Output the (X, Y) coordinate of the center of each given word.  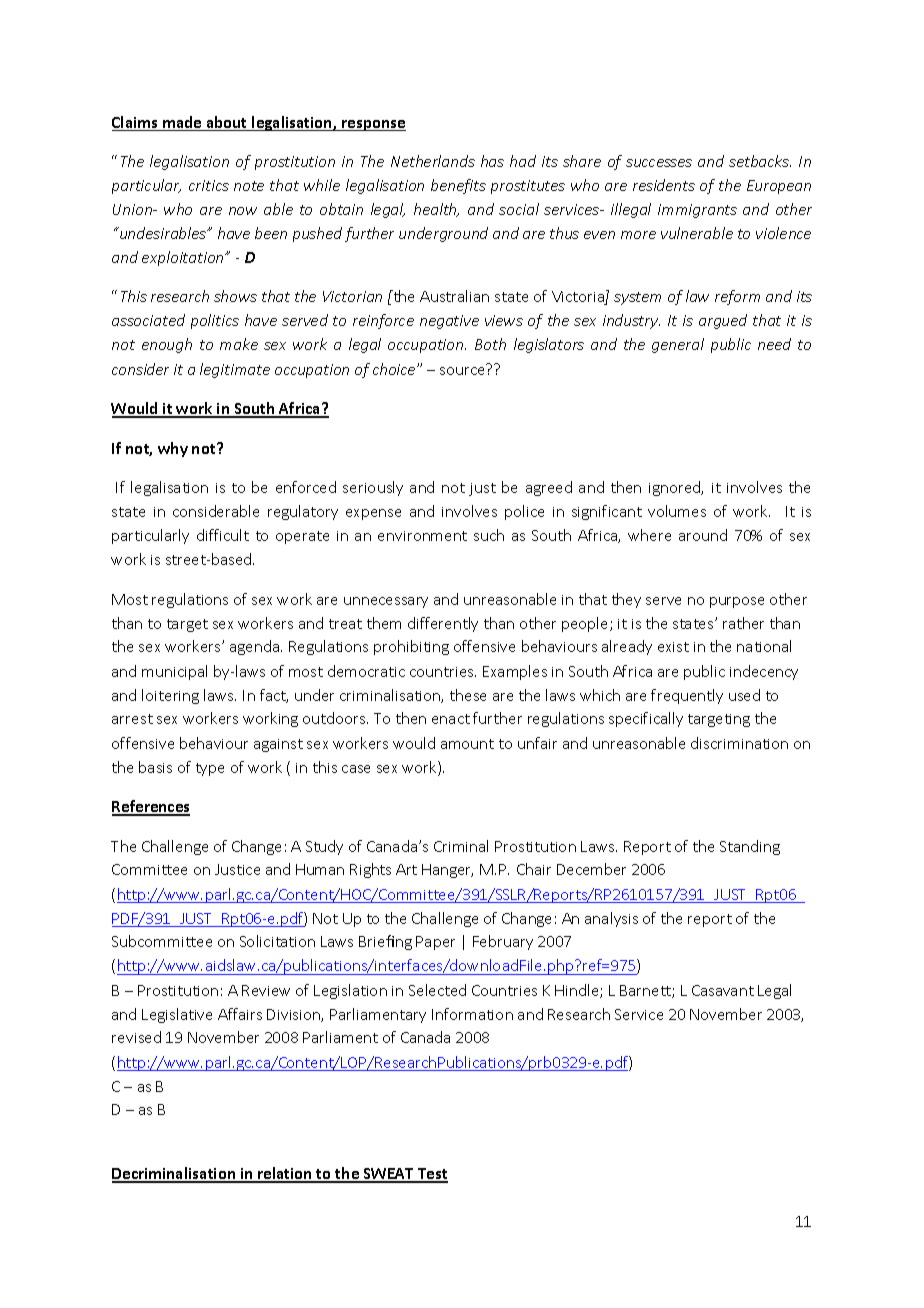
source (462, 371)
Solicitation (277, 941)
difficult (223, 535)
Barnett (646, 991)
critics (209, 185)
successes (659, 163)
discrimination (739, 743)
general (678, 345)
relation (285, 1174)
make (239, 344)
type (210, 769)
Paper (435, 943)
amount (467, 744)
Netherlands (433, 161)
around (703, 535)
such (489, 535)
